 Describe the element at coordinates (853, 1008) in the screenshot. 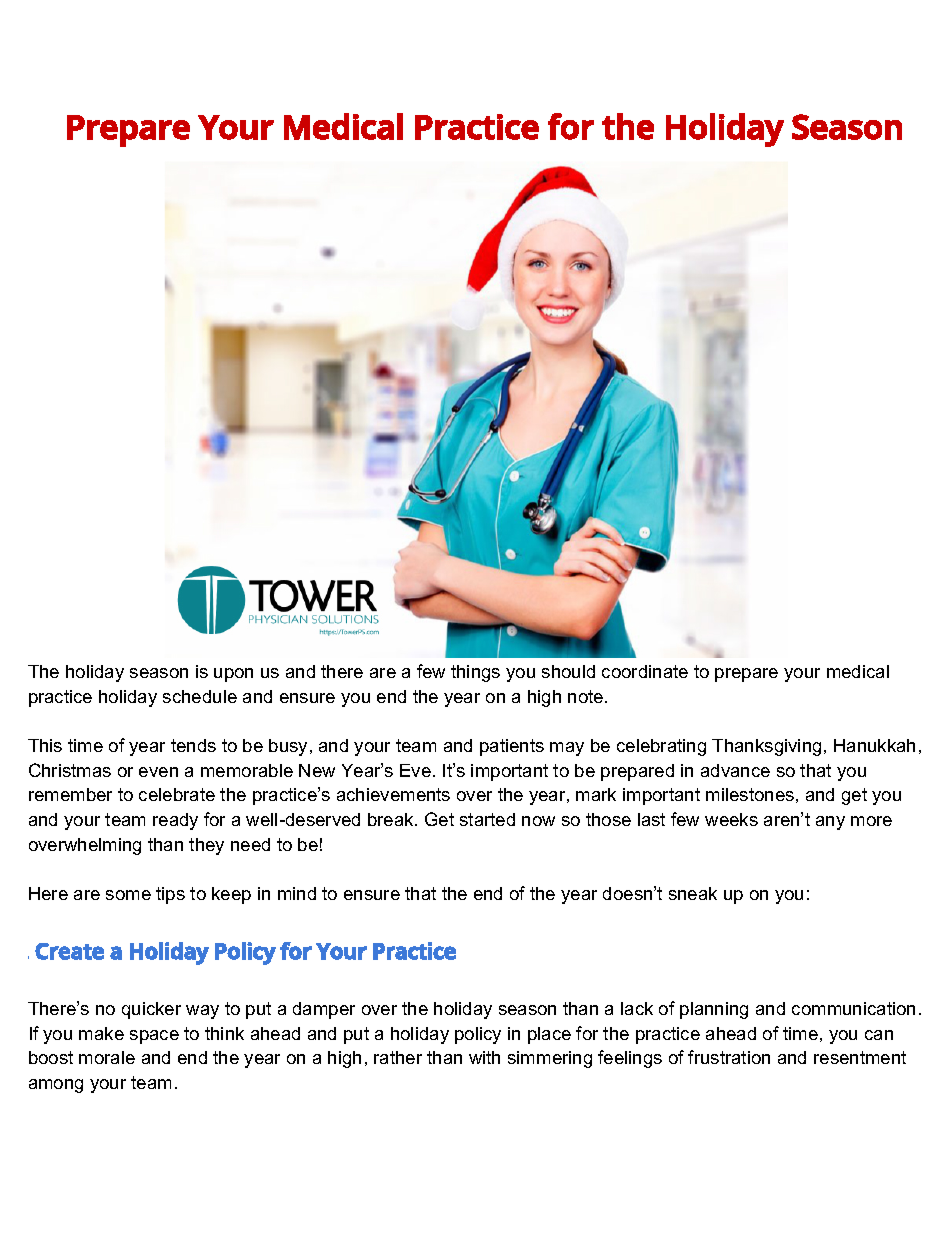

I see `communication` at that location.
